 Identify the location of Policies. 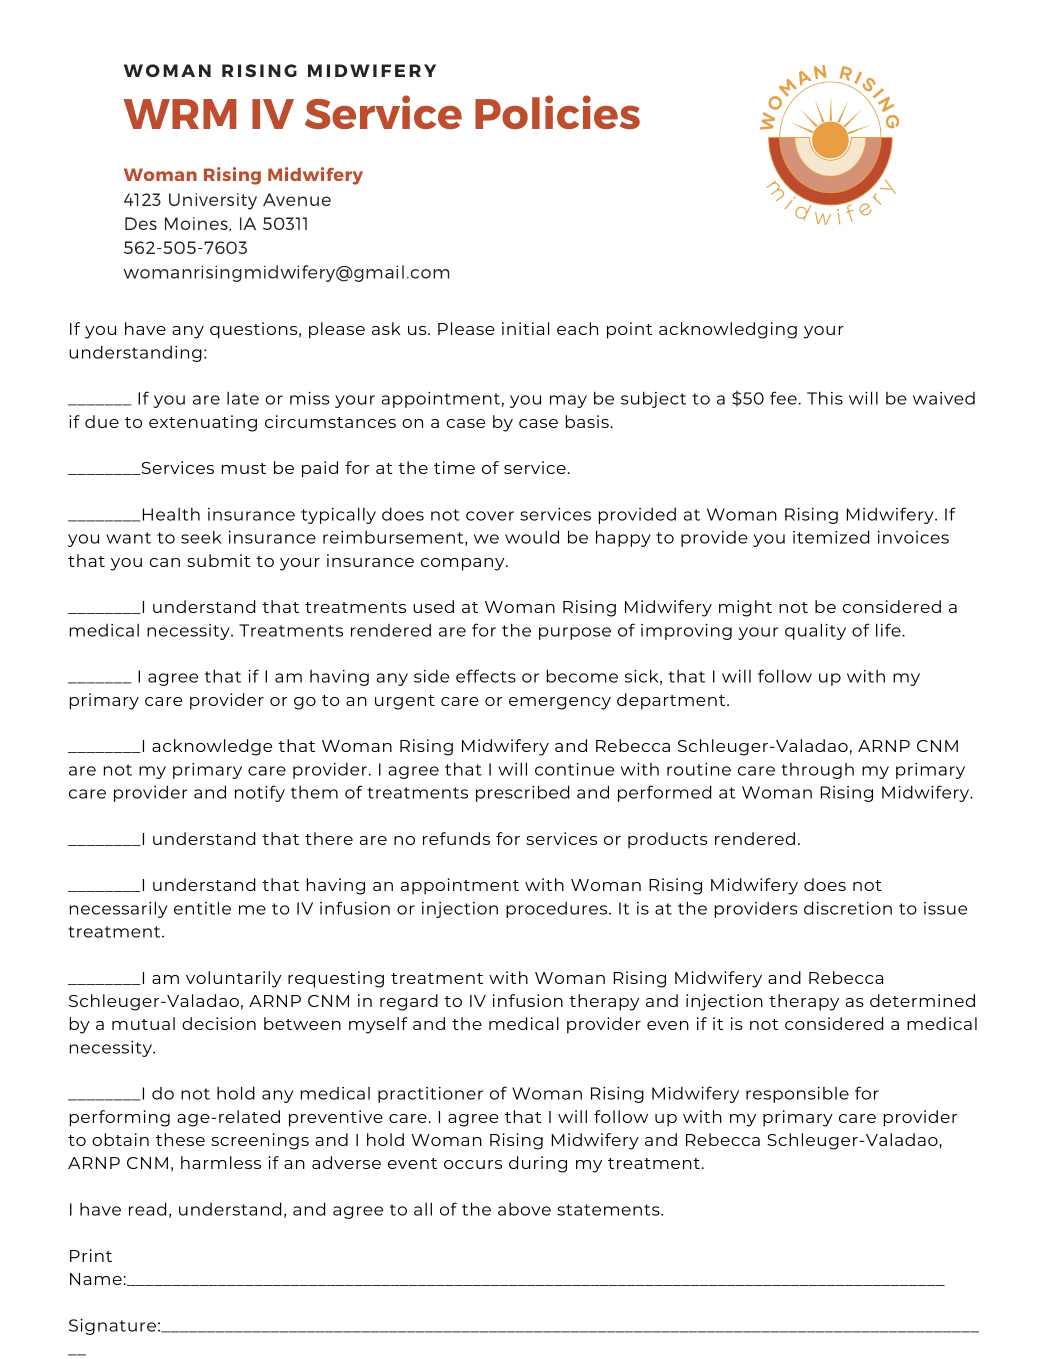
(557, 112).
